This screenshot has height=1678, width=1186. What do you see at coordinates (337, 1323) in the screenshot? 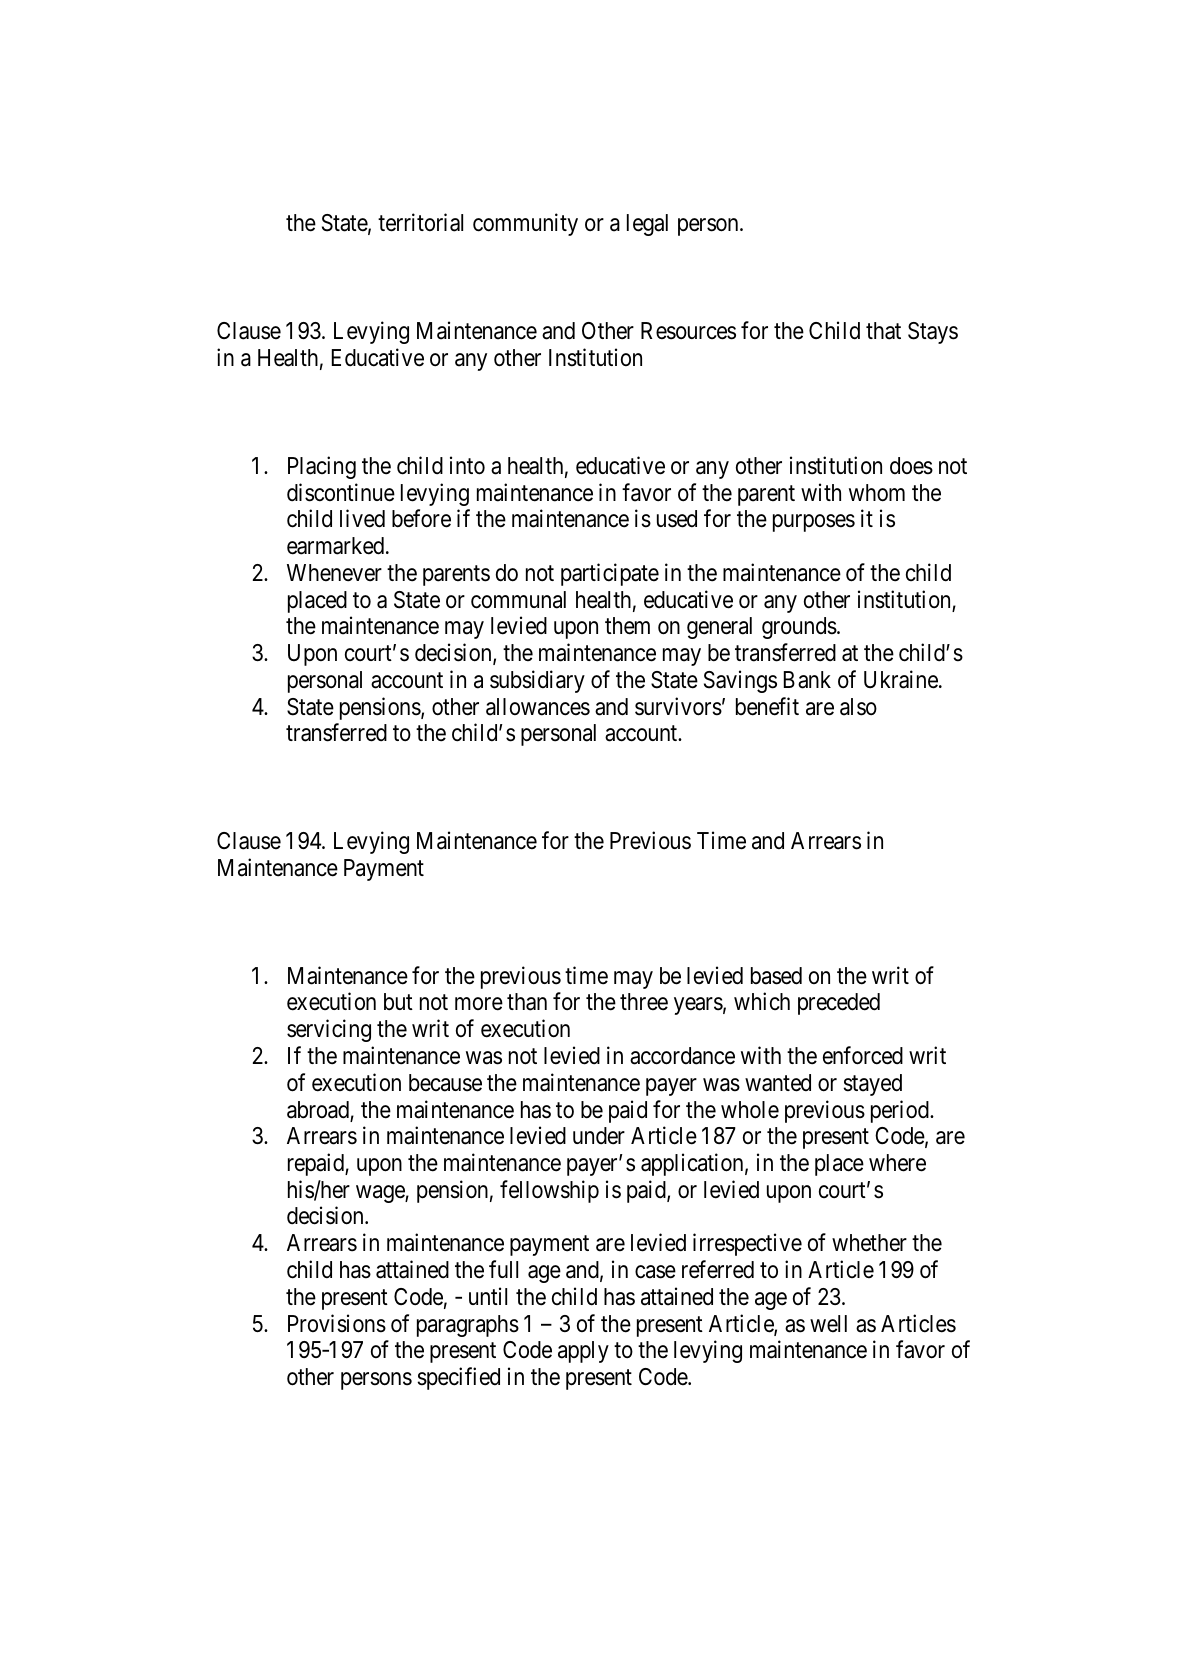
I see `Provisions` at bounding box center [337, 1323].
